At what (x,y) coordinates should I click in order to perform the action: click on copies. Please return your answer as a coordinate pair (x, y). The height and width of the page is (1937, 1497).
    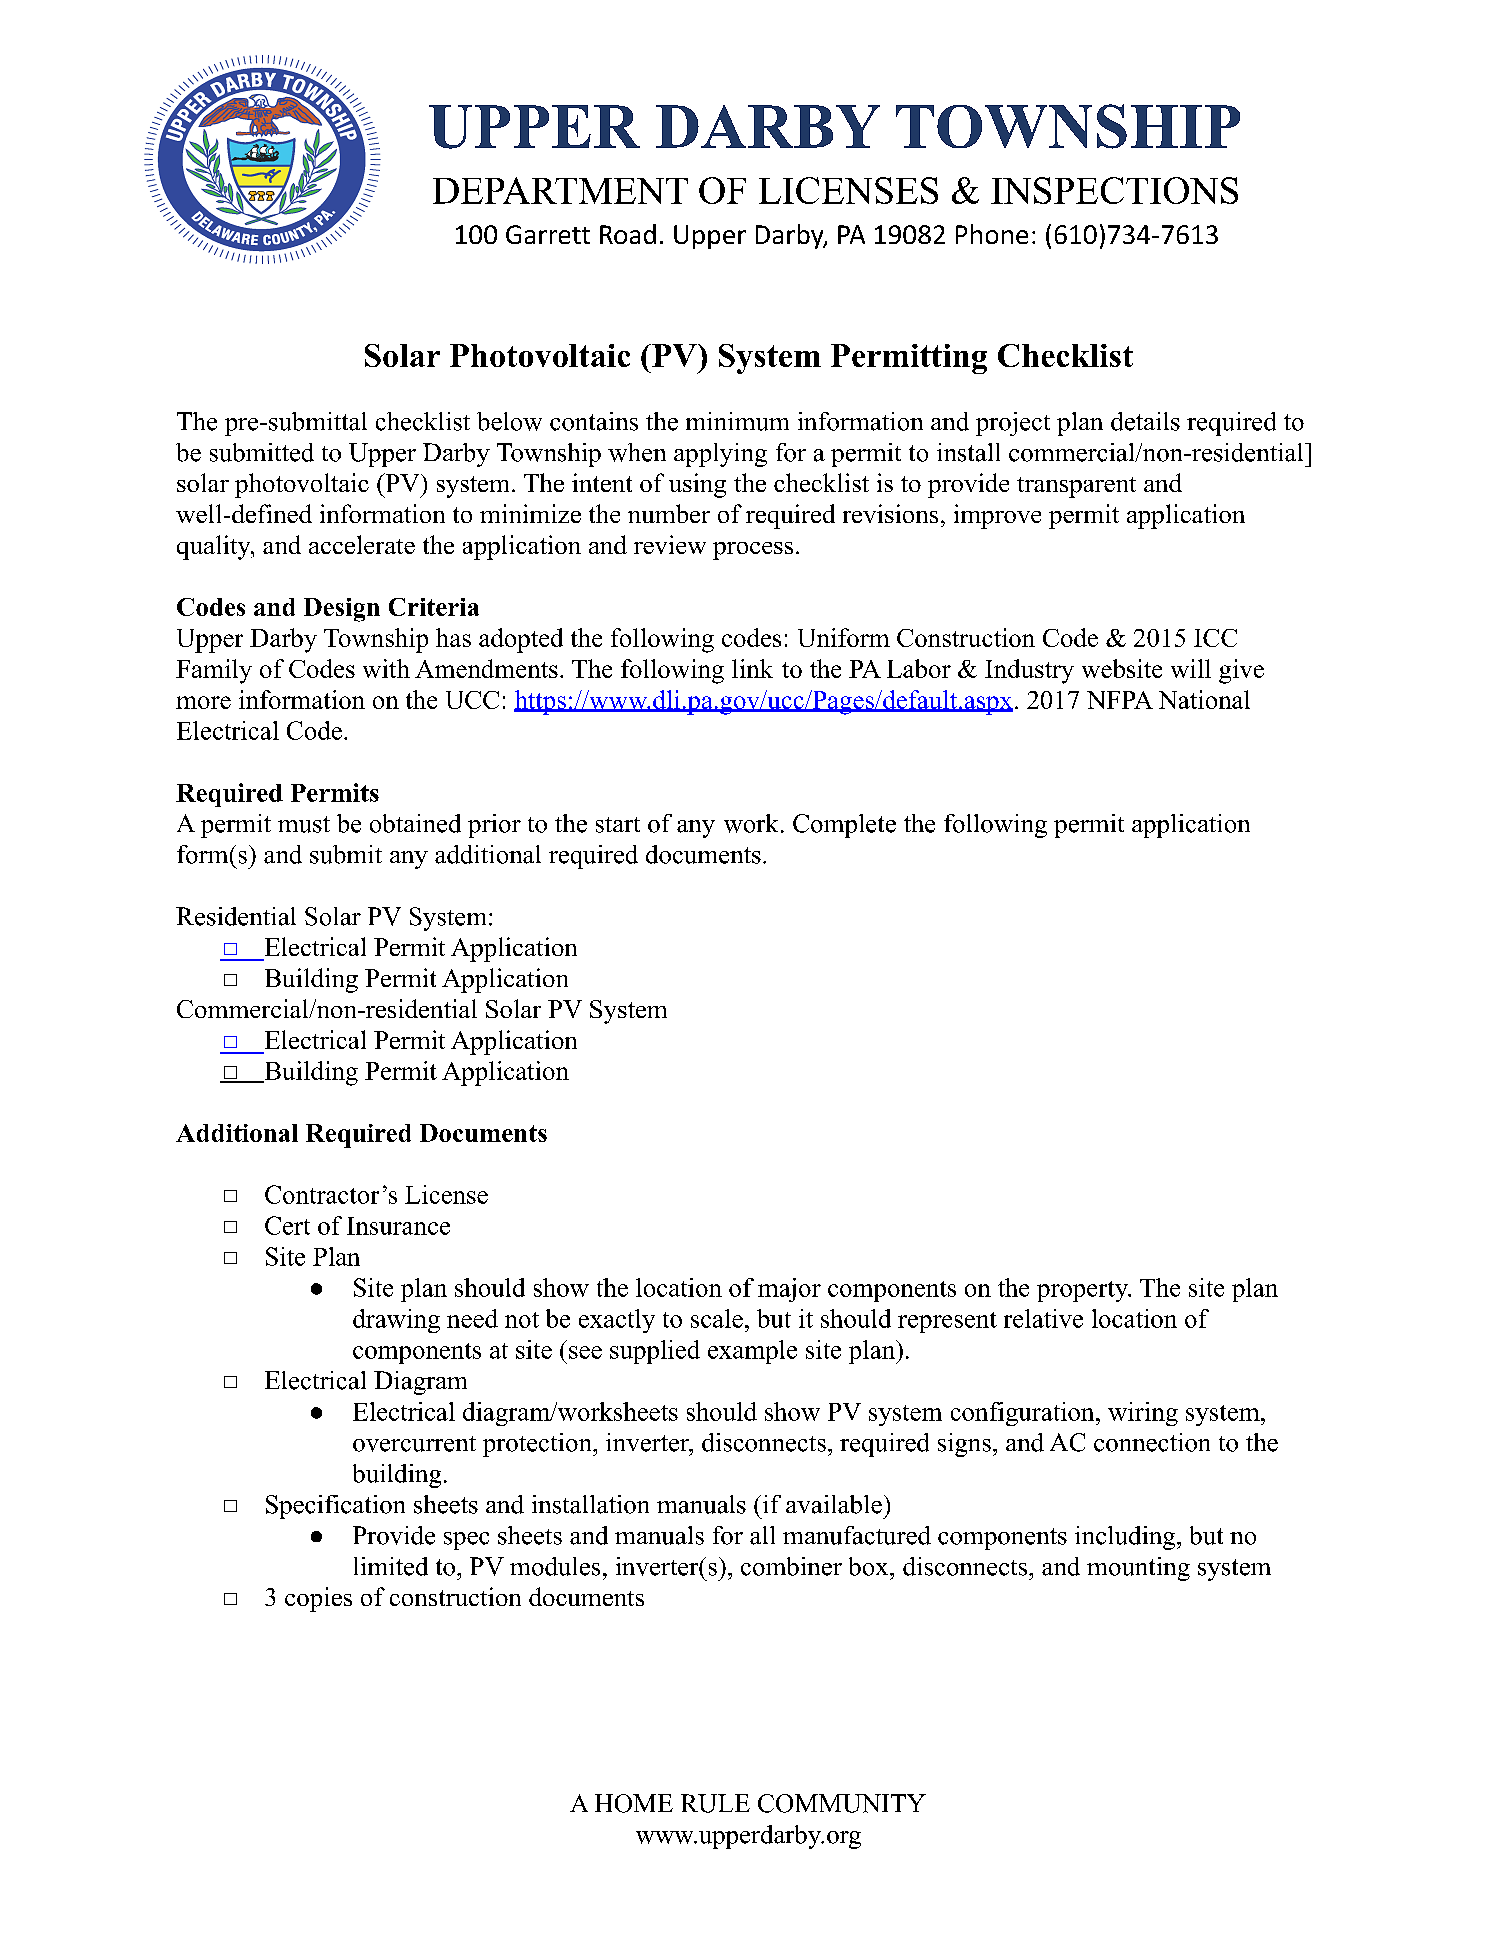
    Looking at the image, I should click on (318, 1599).
